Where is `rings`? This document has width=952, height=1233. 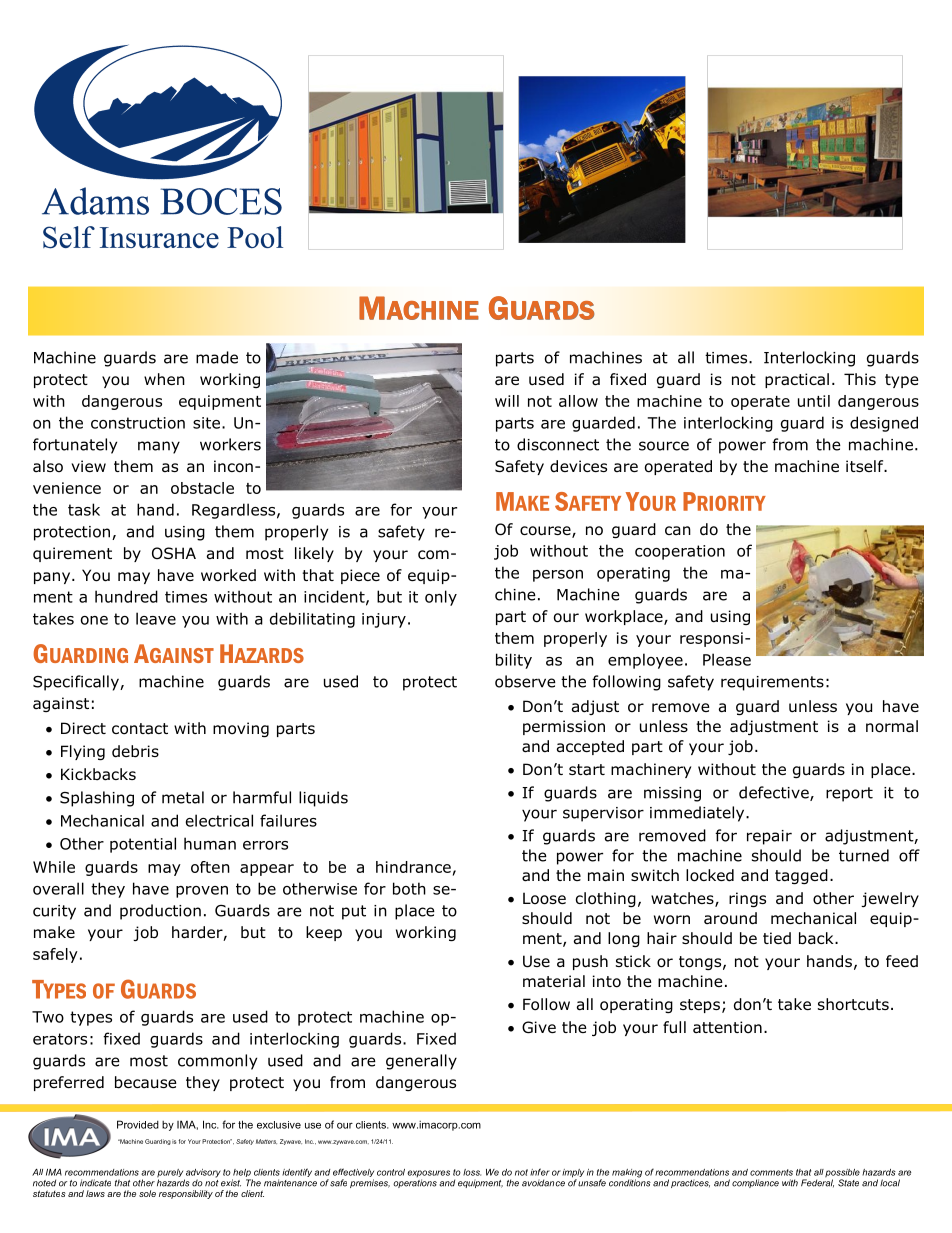
rings is located at coordinates (747, 899).
